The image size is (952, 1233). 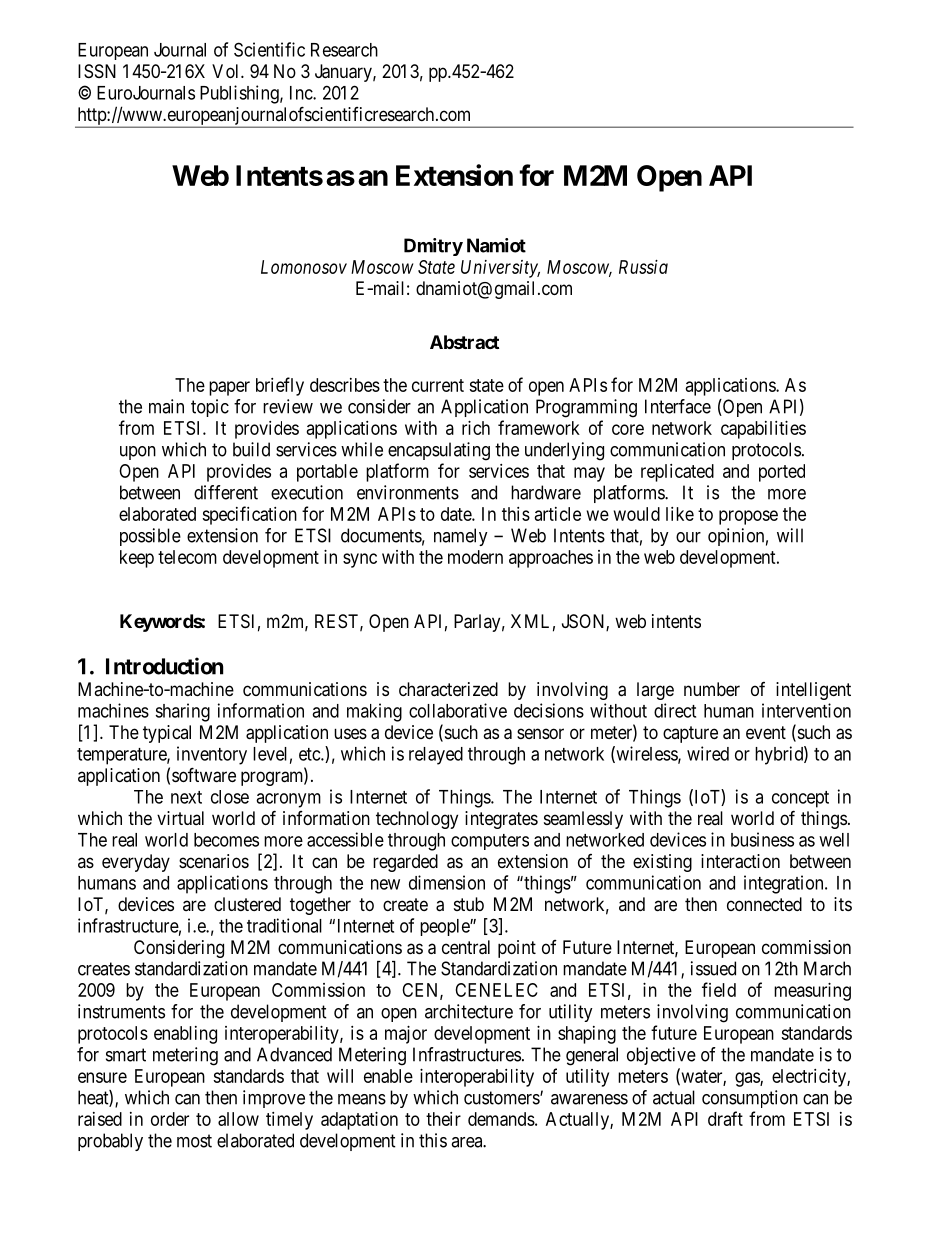 What do you see at coordinates (712, 689) in the screenshot?
I see `number` at bounding box center [712, 689].
